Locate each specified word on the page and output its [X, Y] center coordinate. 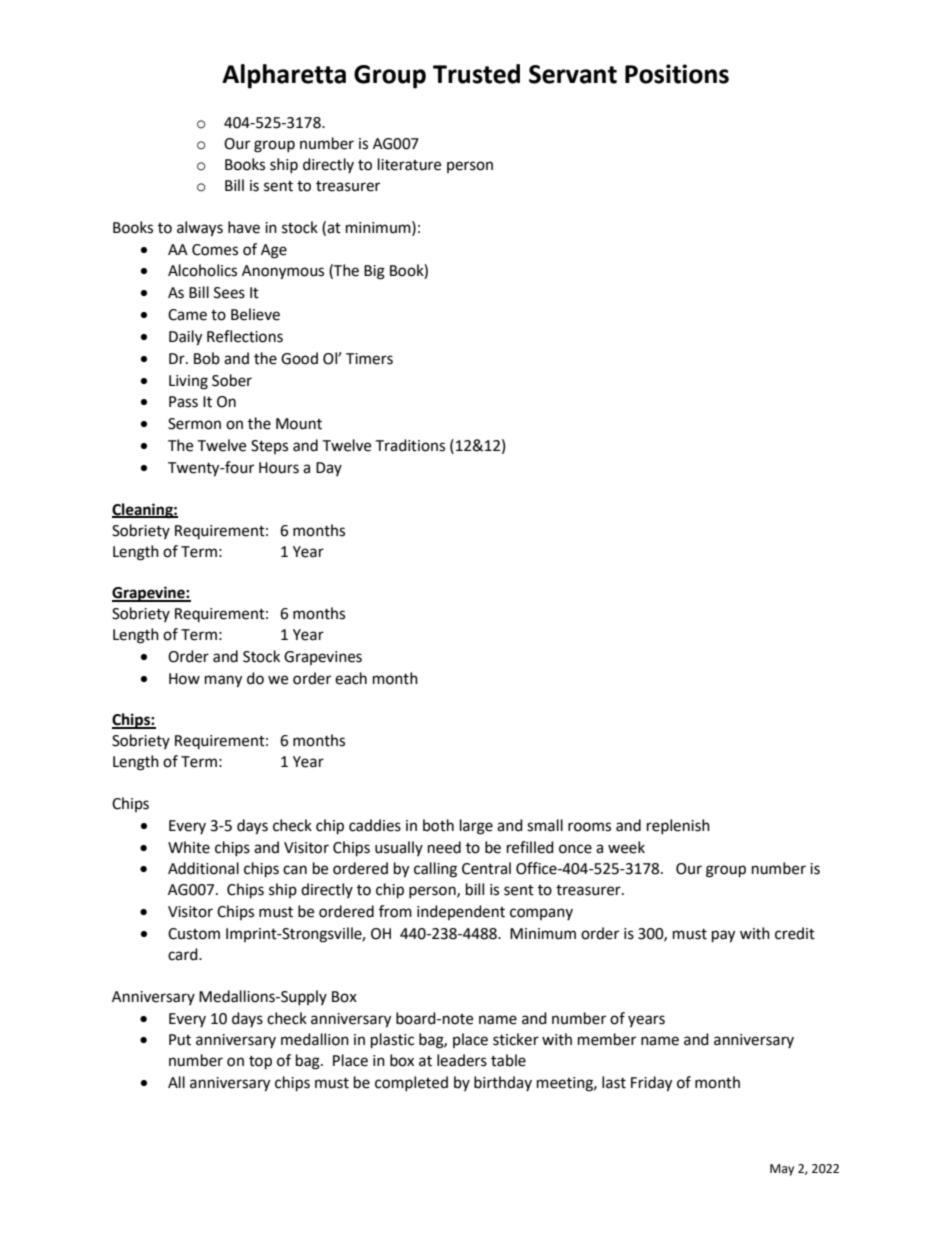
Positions [677, 74]
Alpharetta [284, 76]
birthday [503, 1083]
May [782, 1170]
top [260, 1063]
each [351, 678]
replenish [678, 826]
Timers [369, 359]
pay [723, 936]
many [223, 681]
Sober [232, 380]
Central [486, 868]
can [295, 870]
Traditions [410, 445]
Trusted [476, 74]
